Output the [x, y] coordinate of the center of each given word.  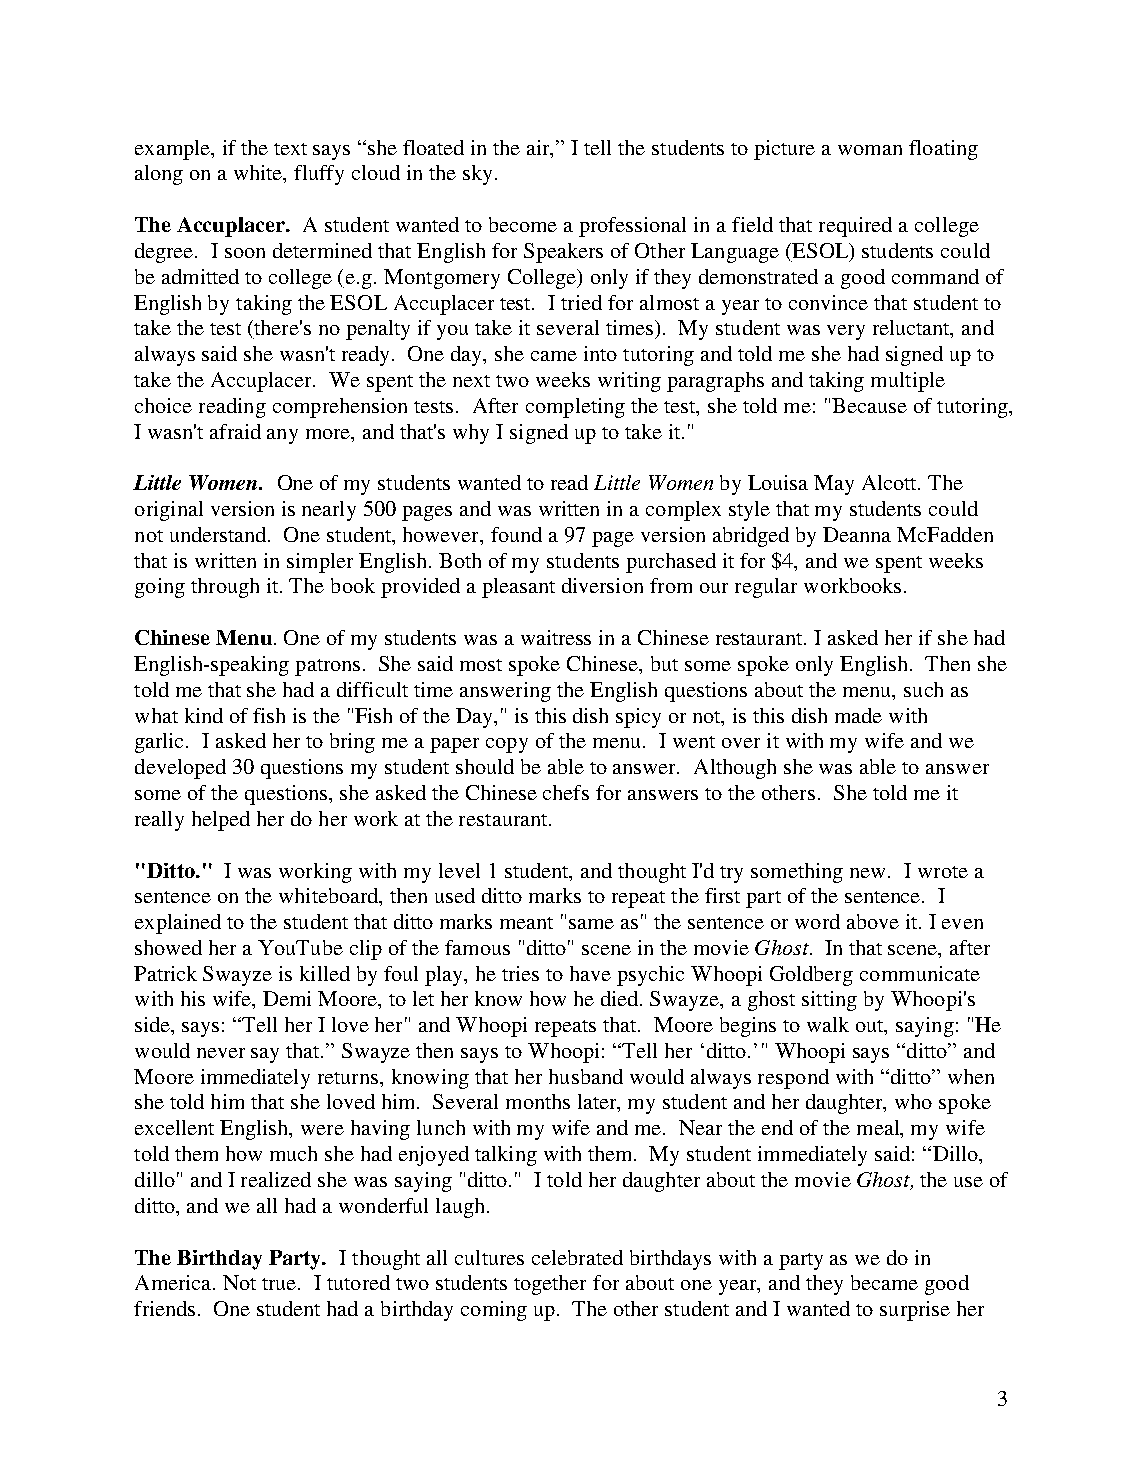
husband [586, 1076]
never [221, 1053]
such [923, 689]
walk [828, 1024]
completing [575, 408]
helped [221, 821]
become [523, 224]
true [280, 1284]
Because [869, 405]
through [225, 588]
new [869, 873]
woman [870, 150]
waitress [556, 637]
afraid [235, 431]
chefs [566, 792]
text [290, 149]
